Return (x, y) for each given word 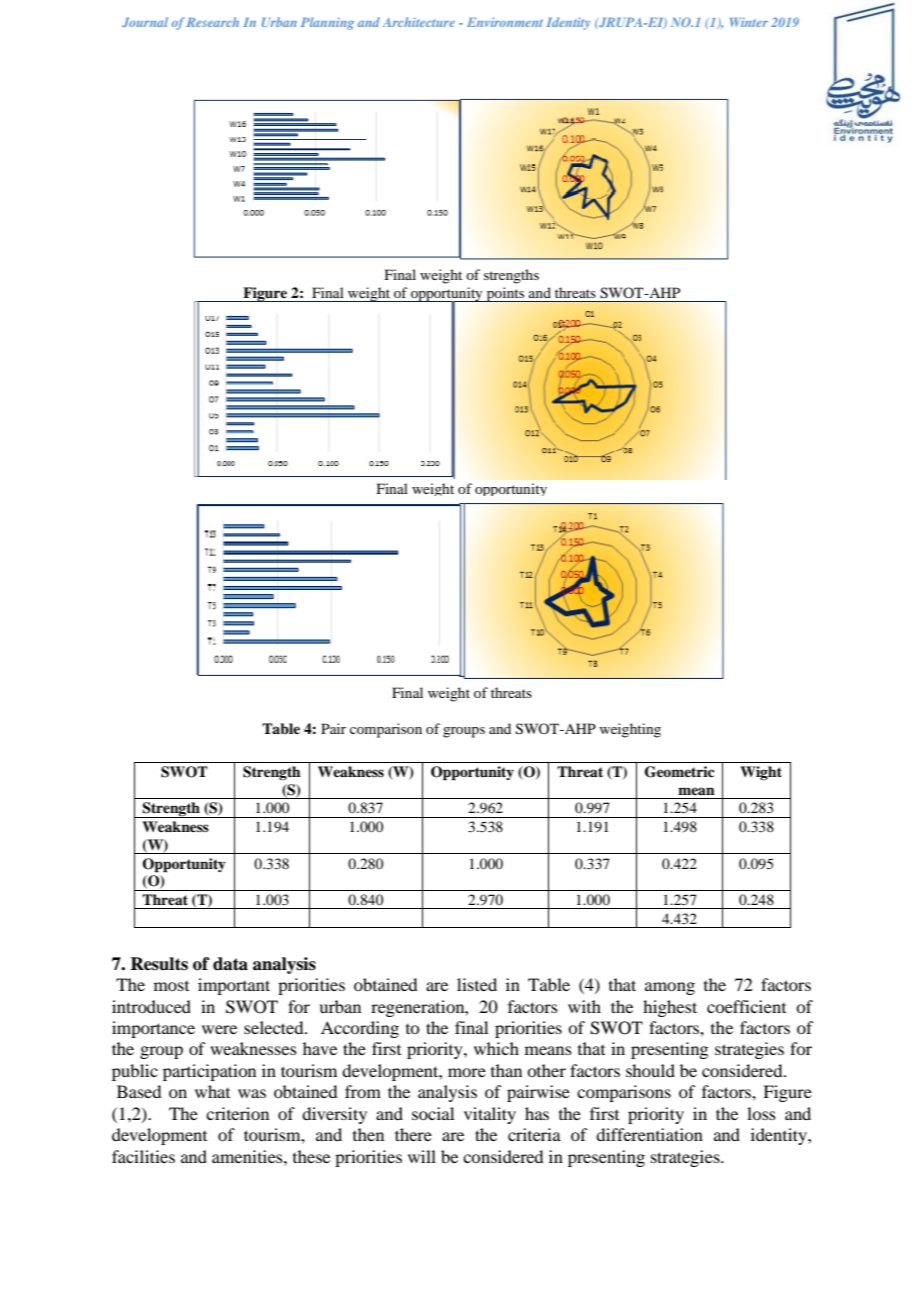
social (433, 1113)
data (230, 964)
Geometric (679, 772)
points (505, 294)
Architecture (419, 22)
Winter (749, 22)
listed (477, 984)
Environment (505, 22)
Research (212, 22)
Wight (761, 773)
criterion (237, 1113)
